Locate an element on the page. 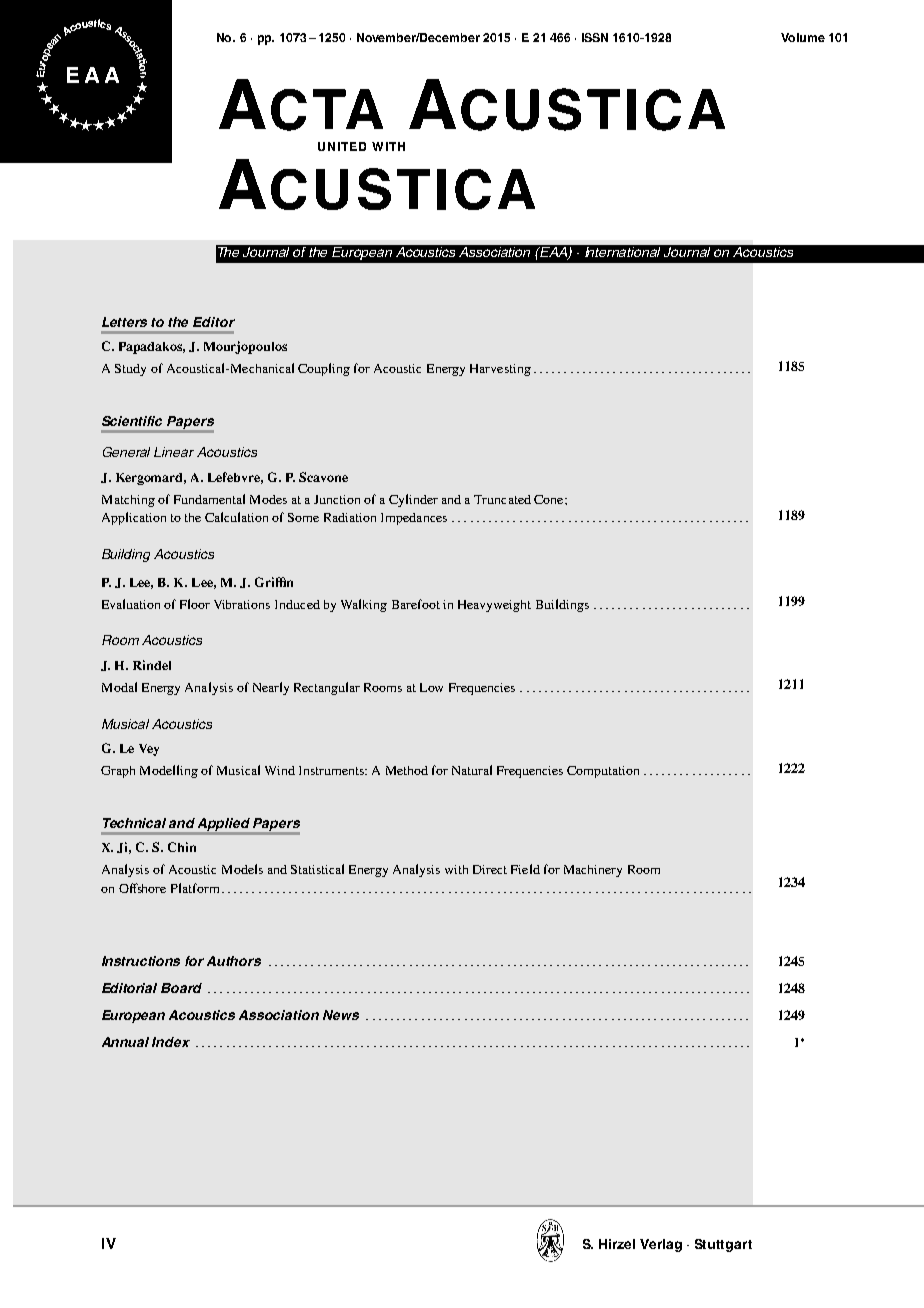 The width and height of the image is (924, 1308). Index is located at coordinates (171, 1042).
